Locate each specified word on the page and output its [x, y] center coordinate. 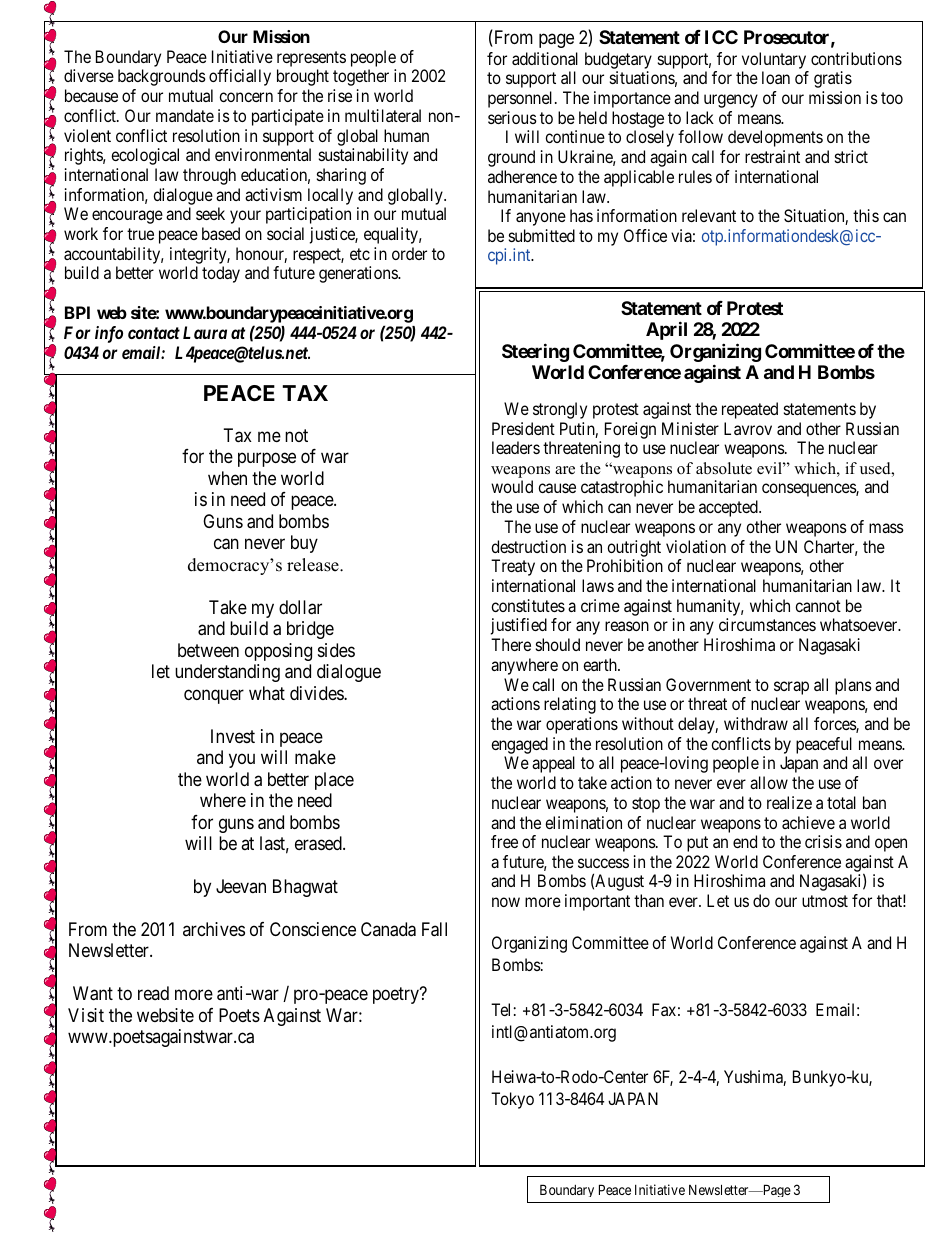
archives [214, 929]
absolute [724, 468]
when [227, 478]
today [221, 274]
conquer [214, 696]
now [506, 902]
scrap [791, 688]
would [512, 486]
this [866, 215]
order [409, 253]
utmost [825, 901]
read [153, 993]
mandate [185, 115]
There [511, 644]
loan [776, 77]
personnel [522, 99]
